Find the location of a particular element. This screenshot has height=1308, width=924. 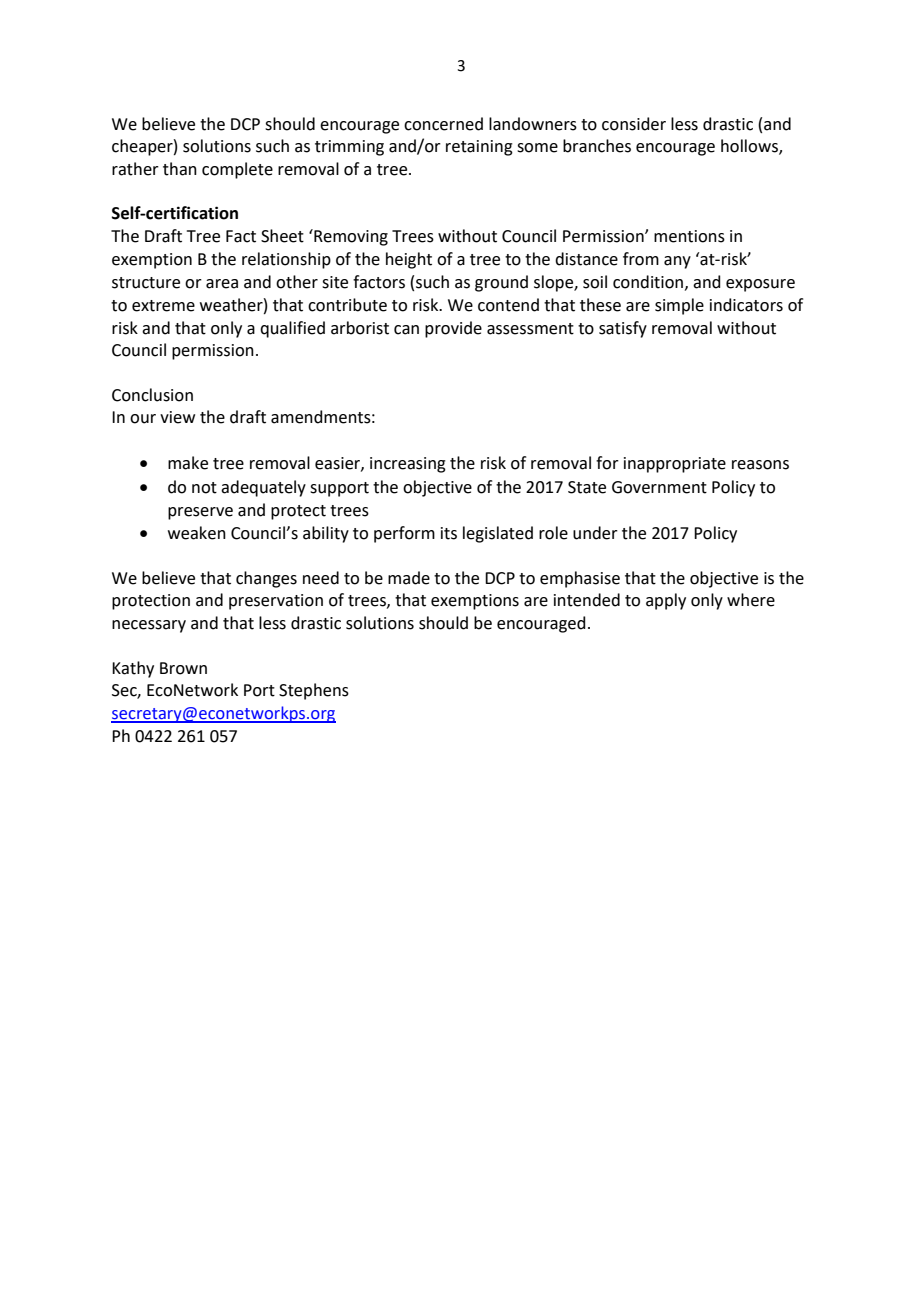

apply is located at coordinates (666, 601).
